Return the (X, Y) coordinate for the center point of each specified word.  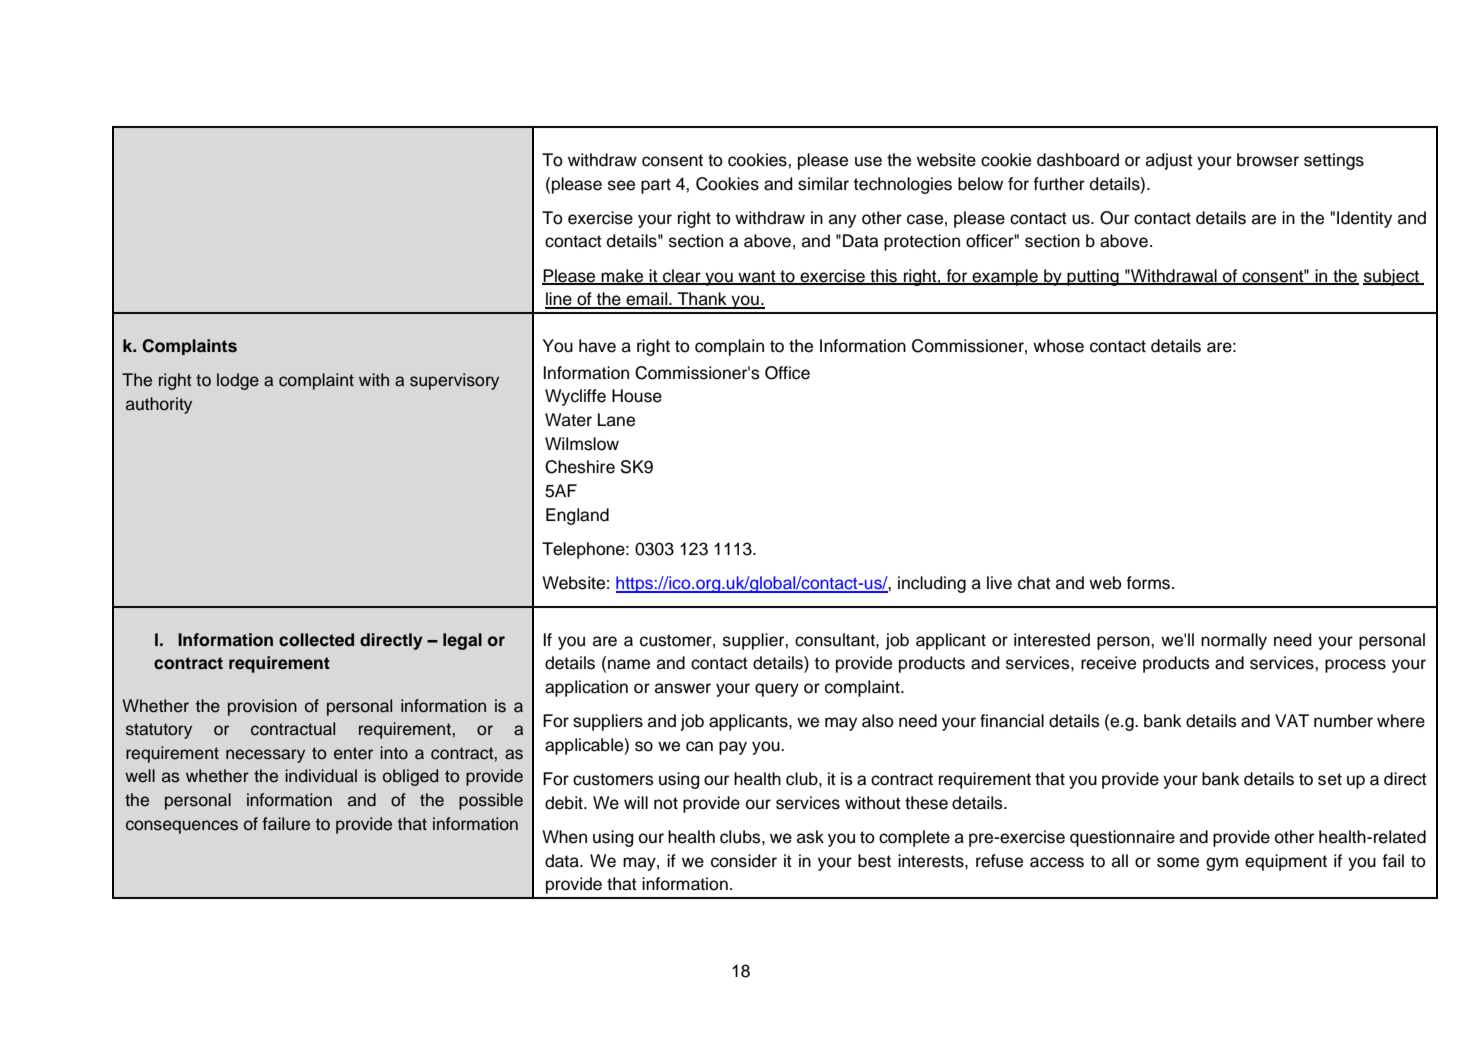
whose (1058, 346)
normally (1234, 641)
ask (810, 837)
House (637, 396)
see (621, 185)
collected (316, 640)
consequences (182, 827)
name (629, 664)
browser (1268, 160)
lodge (238, 381)
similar (823, 184)
